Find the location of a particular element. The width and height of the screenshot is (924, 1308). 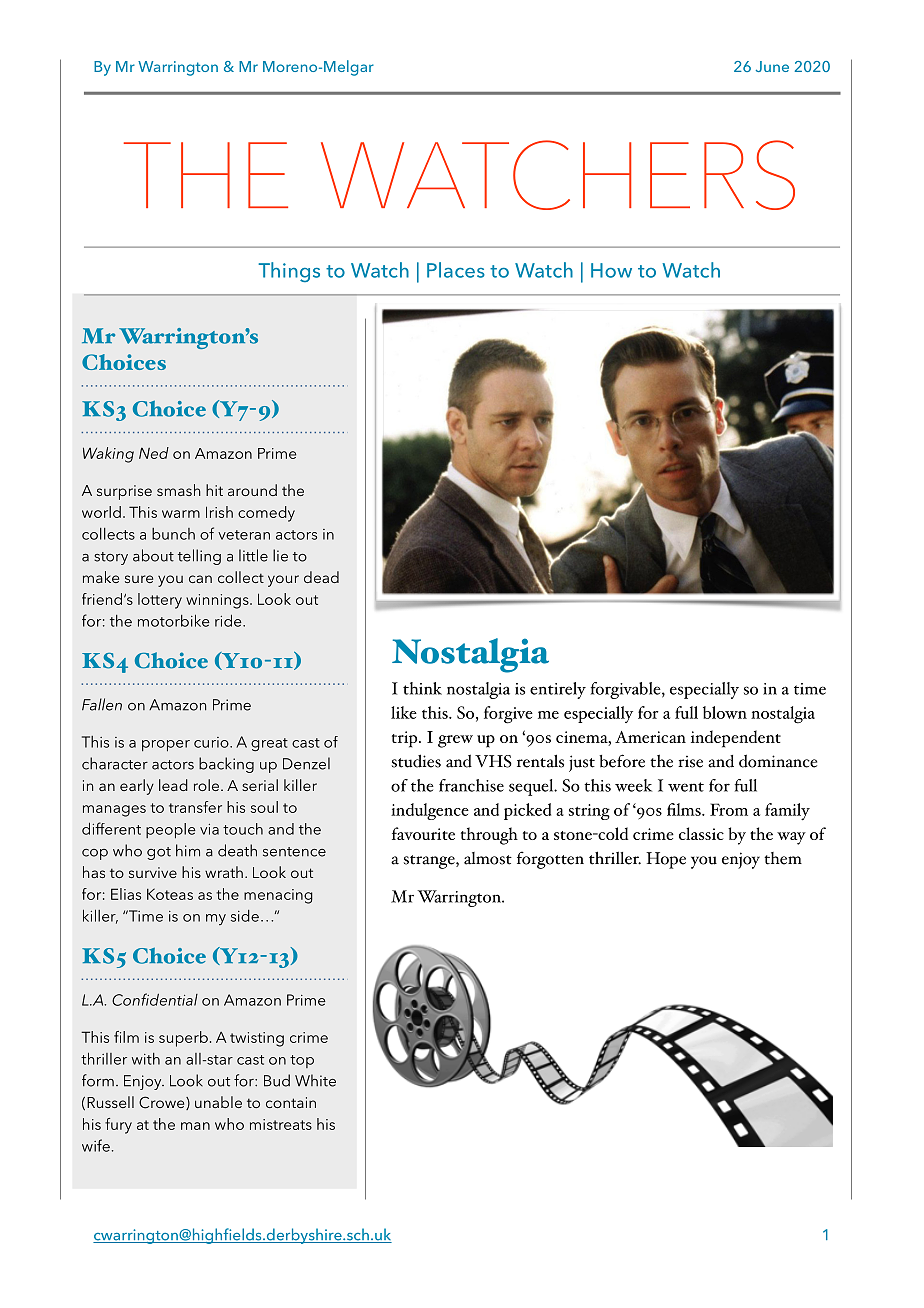

classic is located at coordinates (701, 833).
